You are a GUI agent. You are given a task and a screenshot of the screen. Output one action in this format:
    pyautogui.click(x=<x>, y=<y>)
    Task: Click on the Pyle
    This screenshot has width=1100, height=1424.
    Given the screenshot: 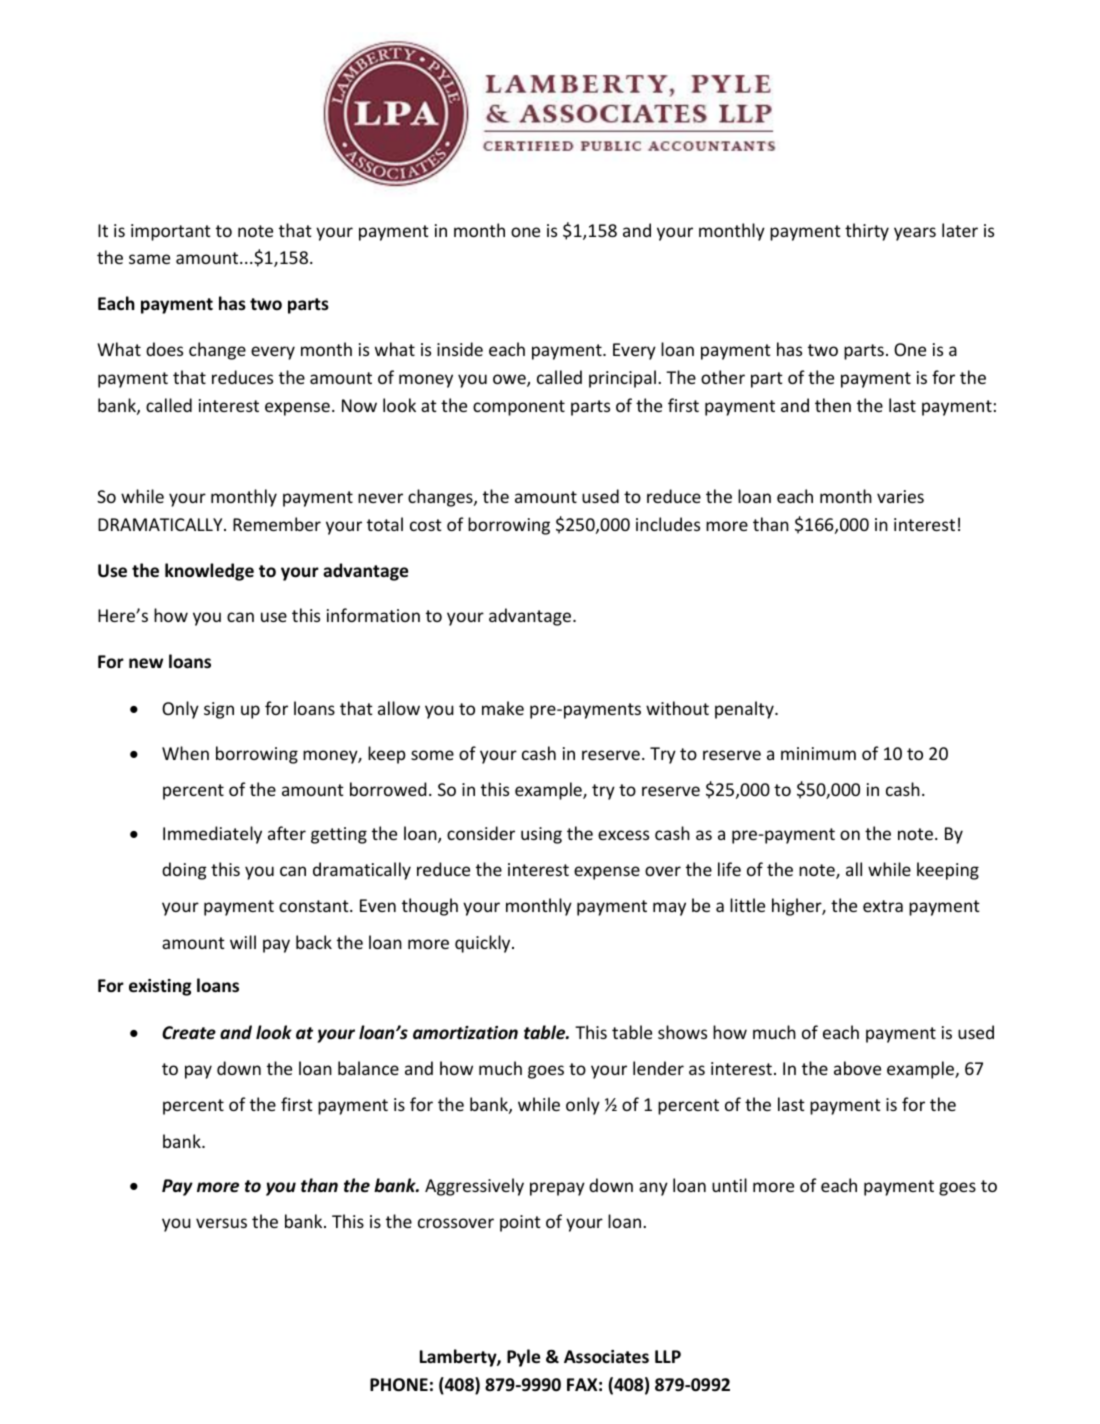 What is the action you would take?
    pyautogui.click(x=523, y=1358)
